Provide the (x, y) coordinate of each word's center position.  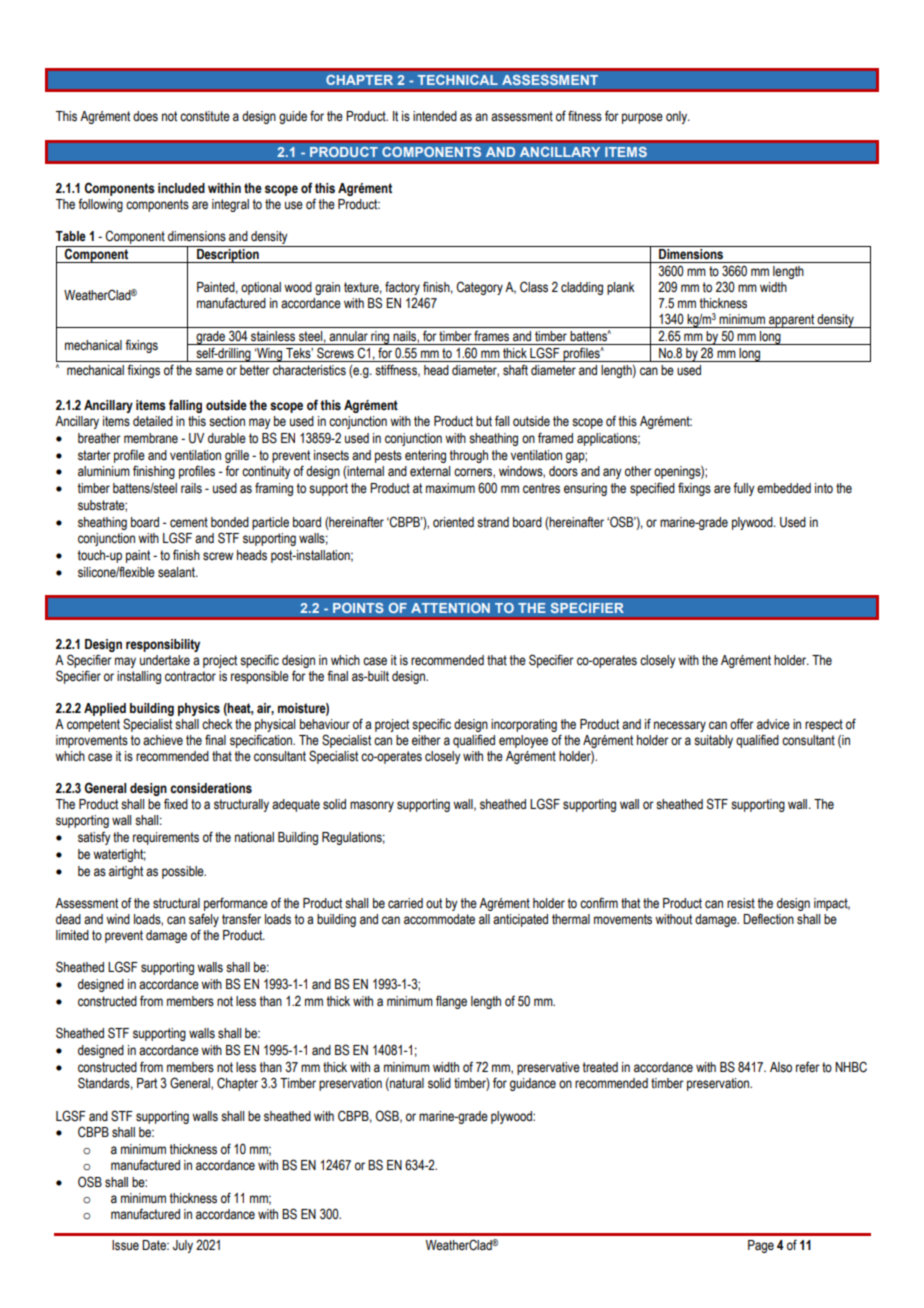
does (145, 116)
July (183, 1246)
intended (435, 116)
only (678, 117)
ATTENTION (450, 608)
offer (742, 724)
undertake (165, 660)
